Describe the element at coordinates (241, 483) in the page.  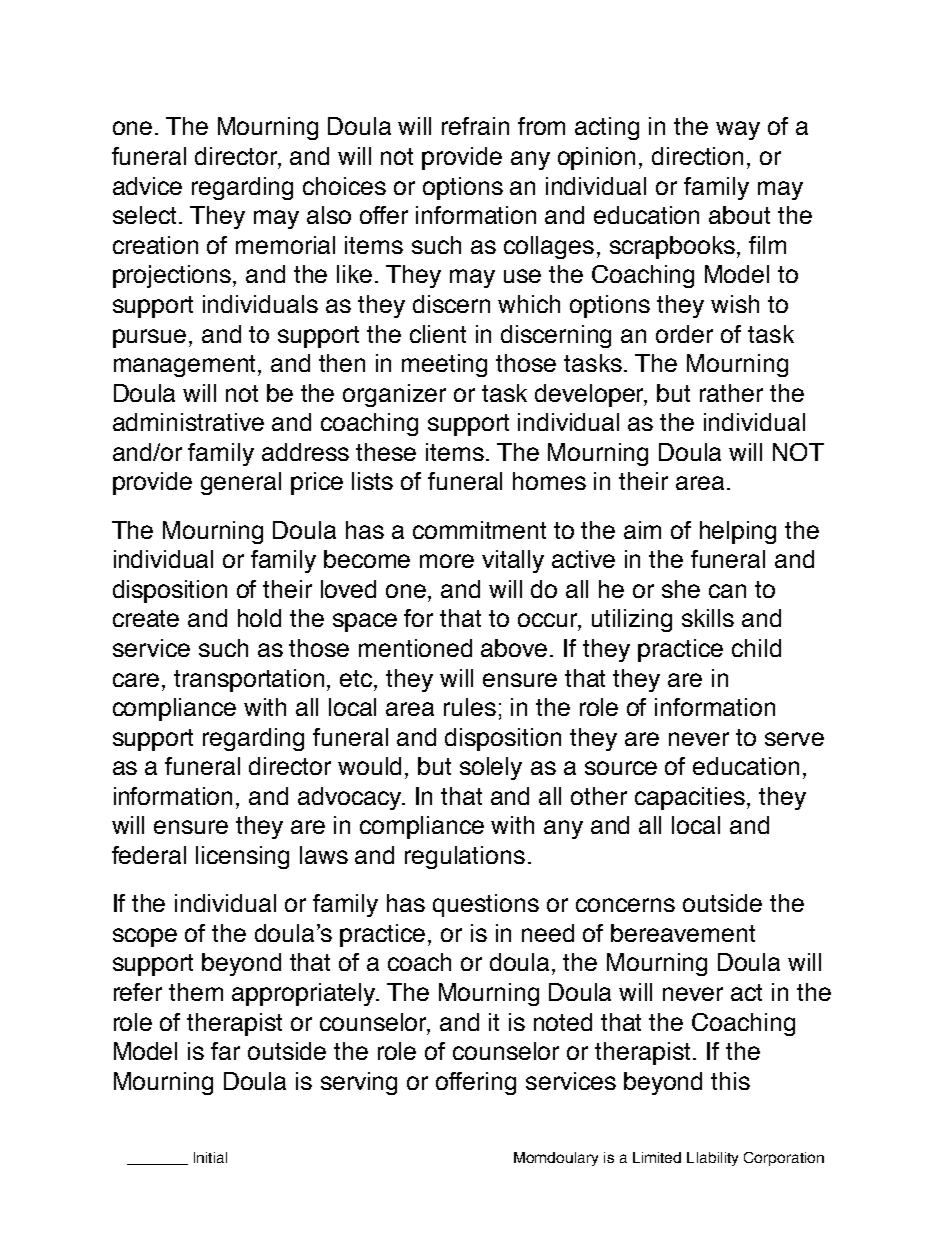
I see `general` at that location.
